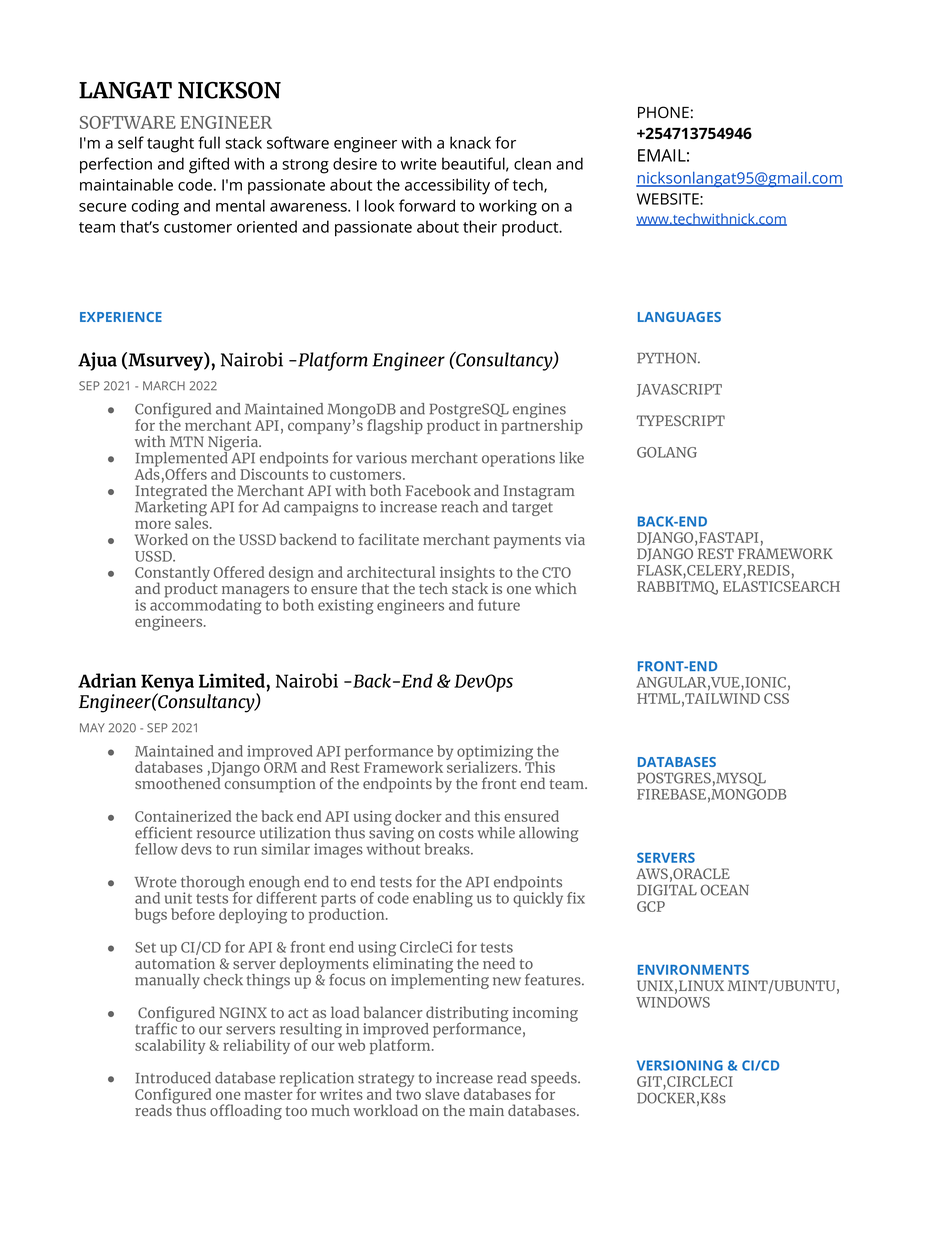  I want to click on PHONE, so click(663, 112).
